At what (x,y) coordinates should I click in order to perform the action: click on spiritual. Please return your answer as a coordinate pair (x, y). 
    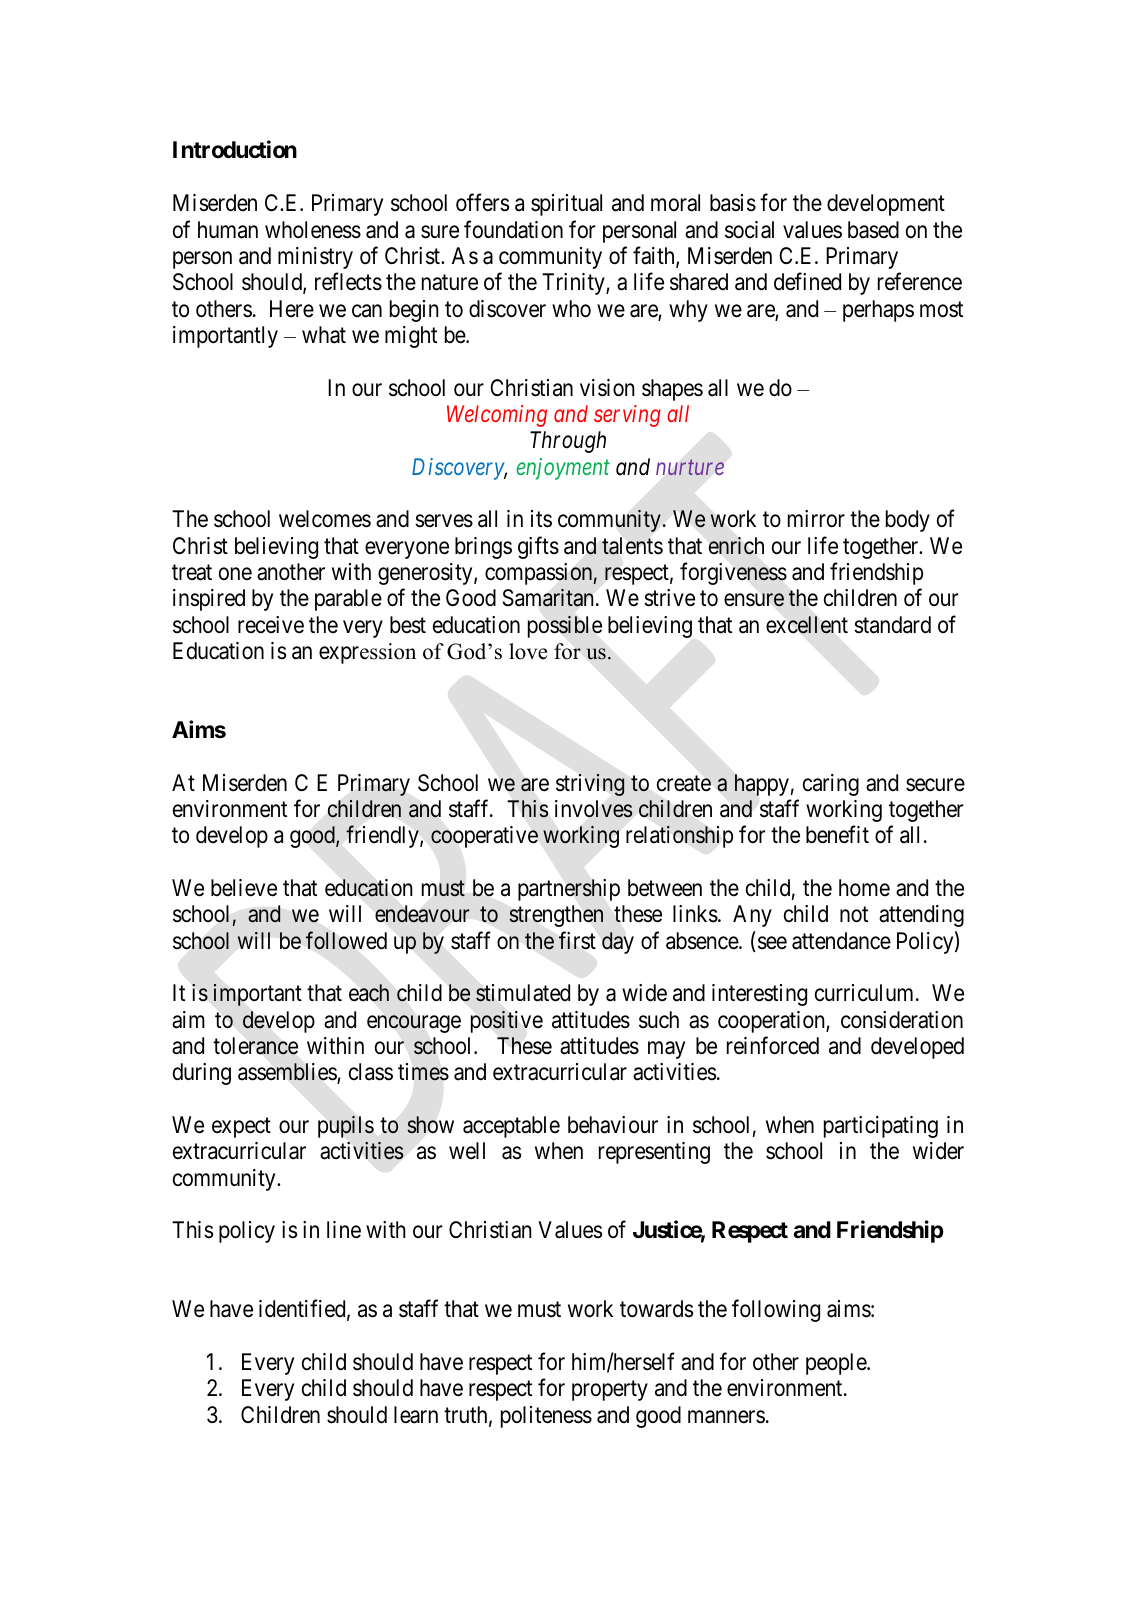
    Looking at the image, I should click on (566, 205).
